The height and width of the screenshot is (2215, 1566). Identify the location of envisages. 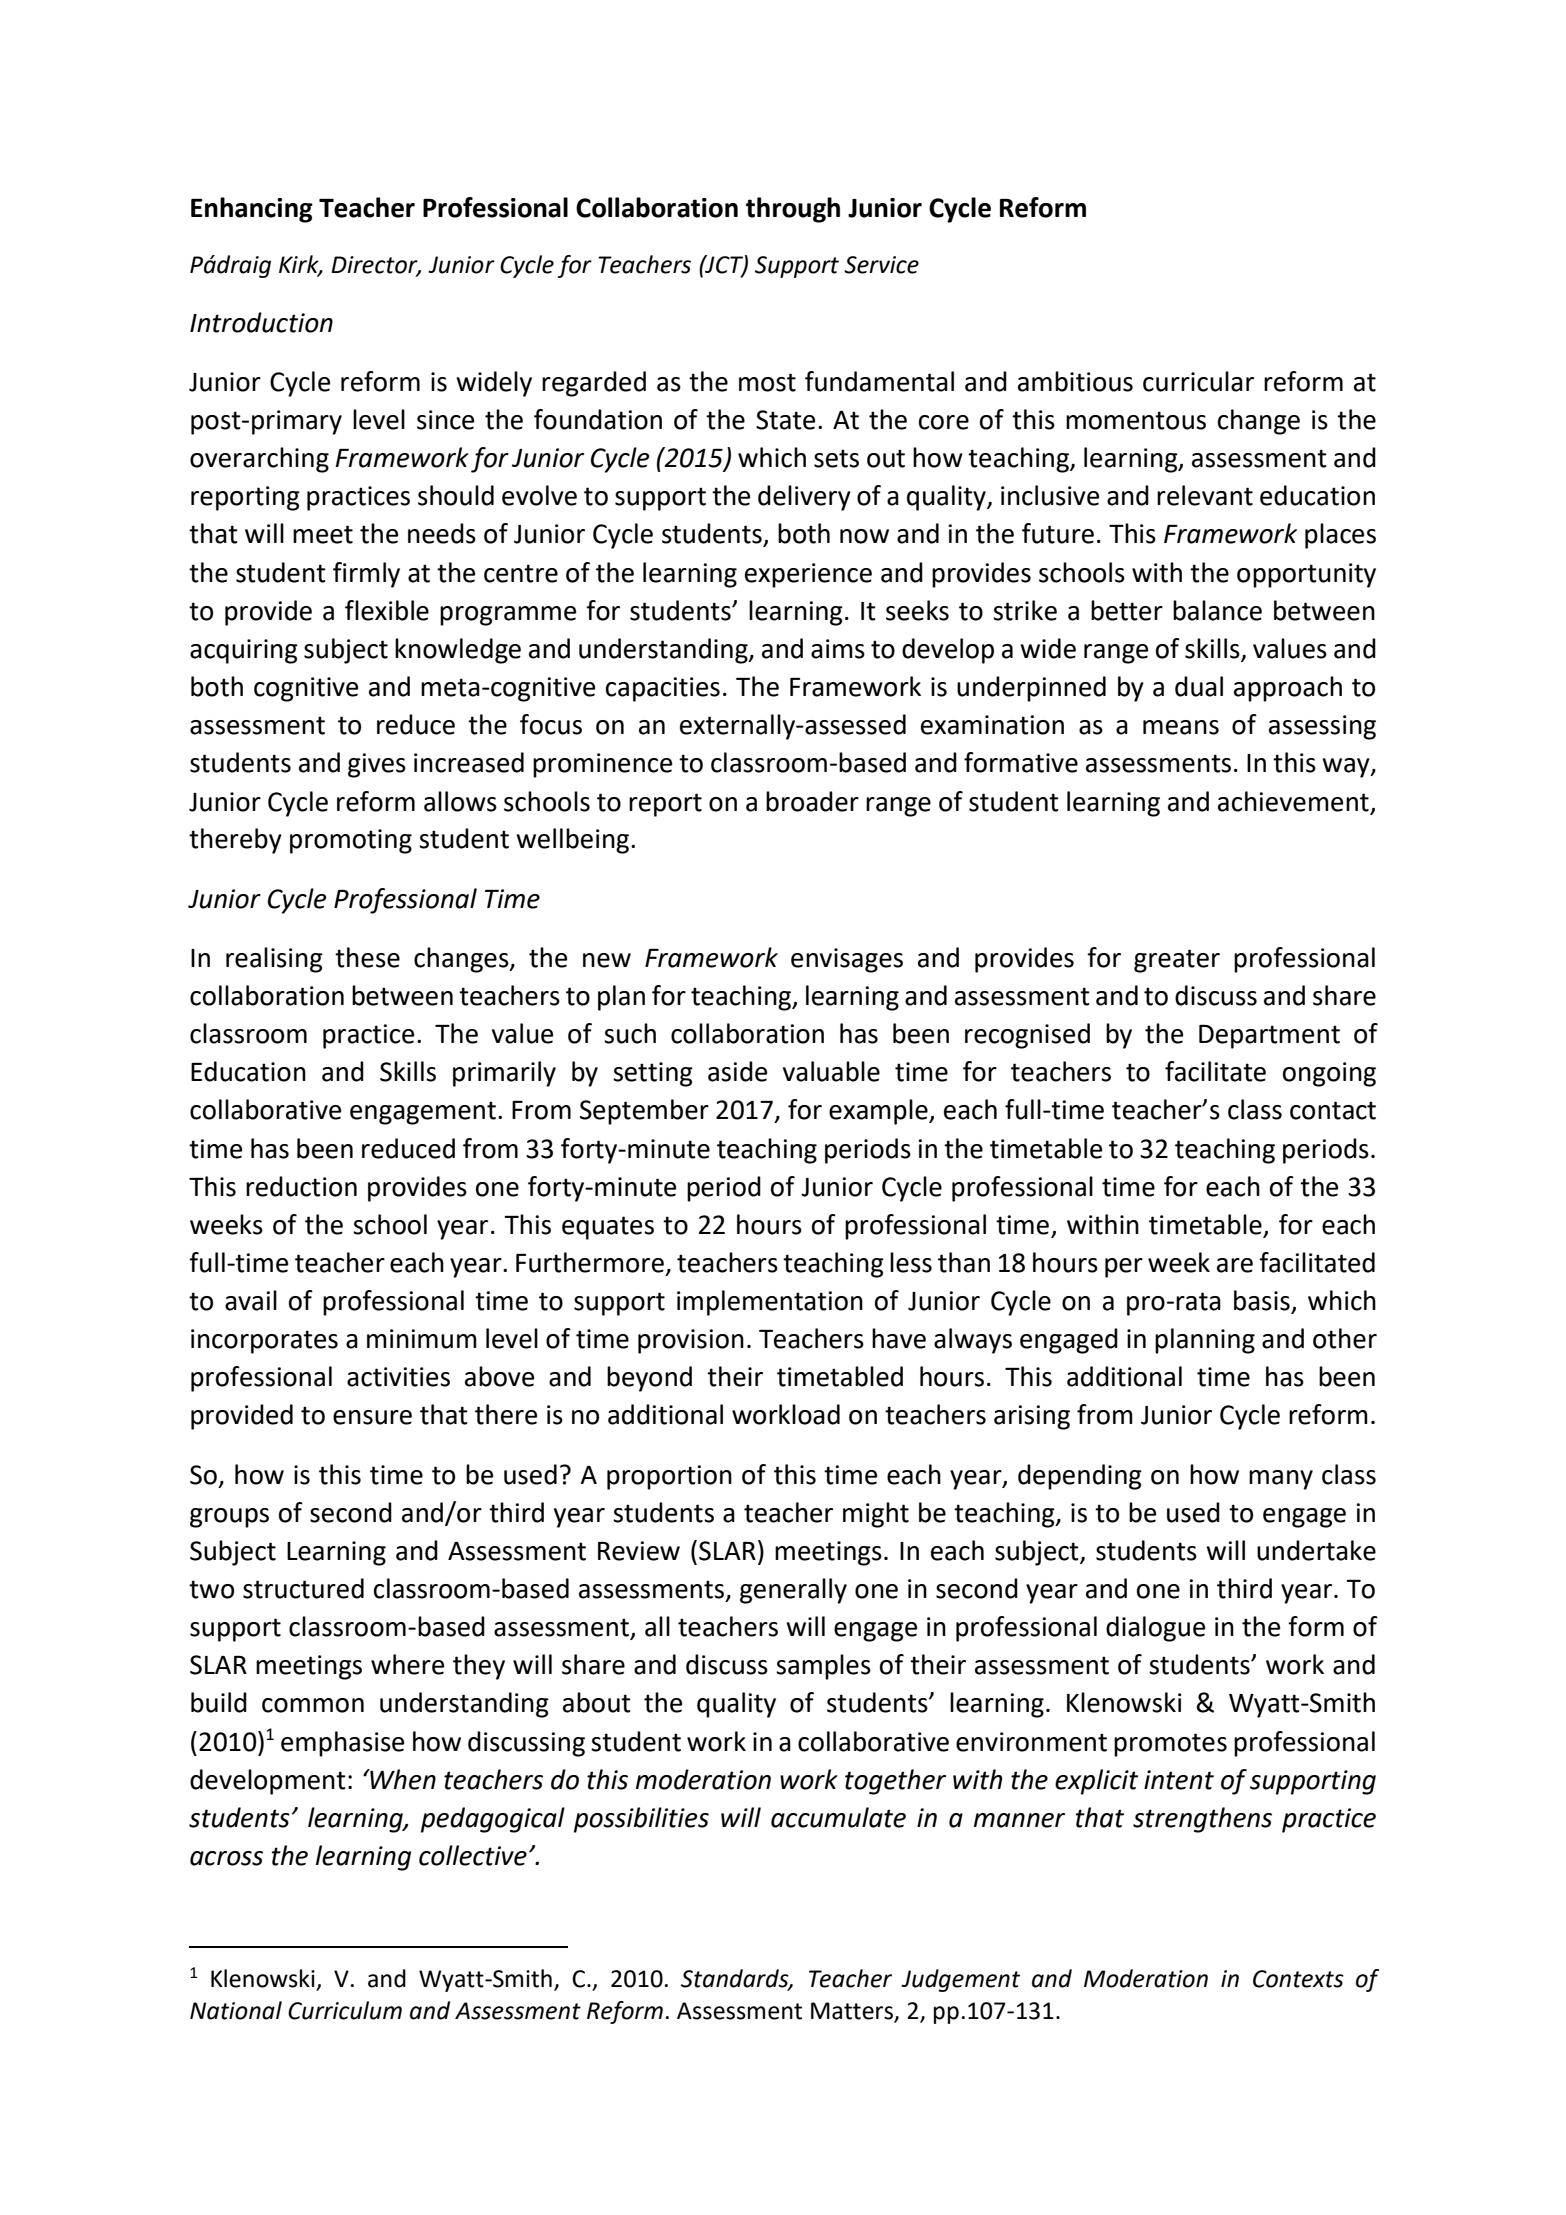
(847, 960).
